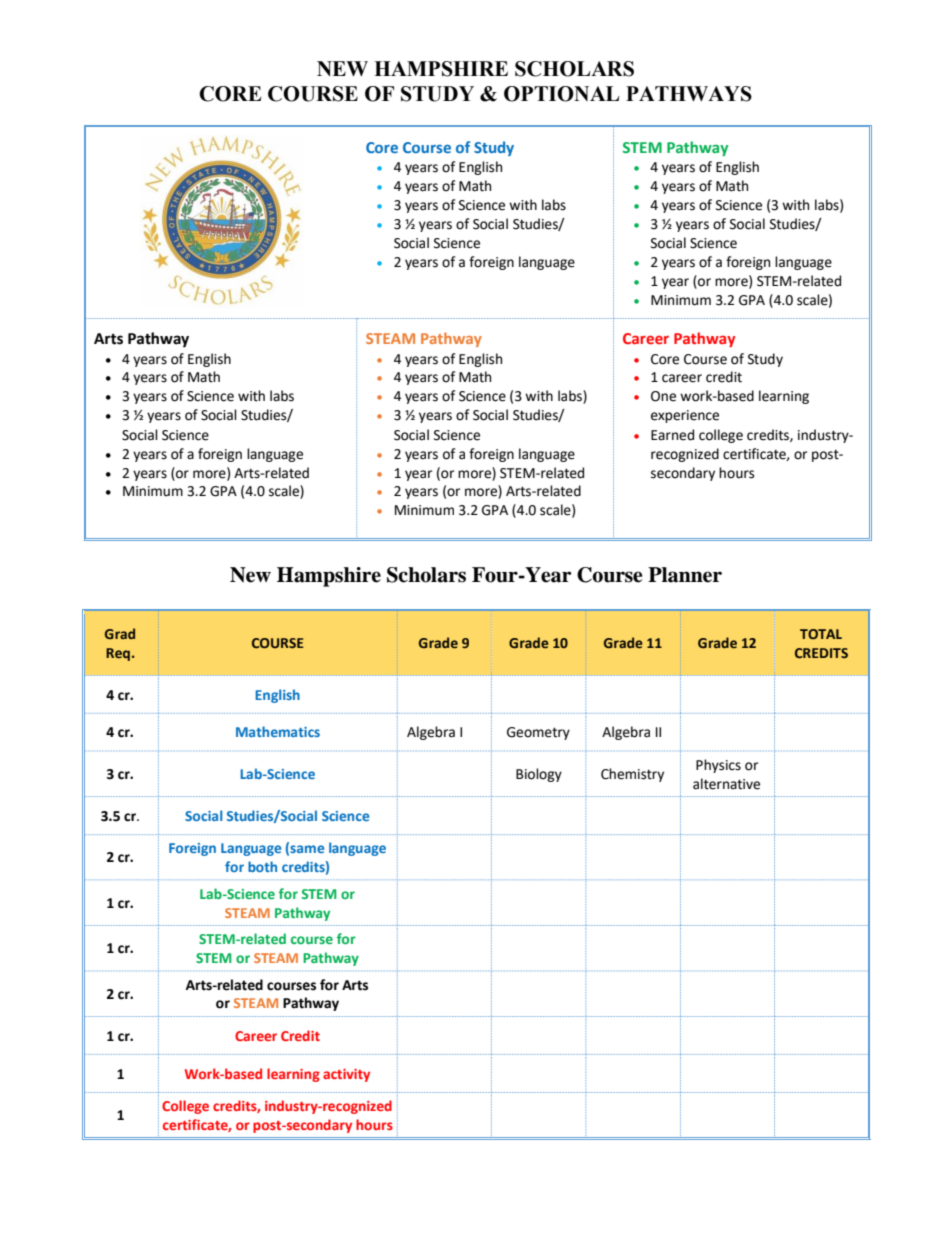  What do you see at coordinates (821, 634) in the document?
I see `TOTAL` at bounding box center [821, 634].
